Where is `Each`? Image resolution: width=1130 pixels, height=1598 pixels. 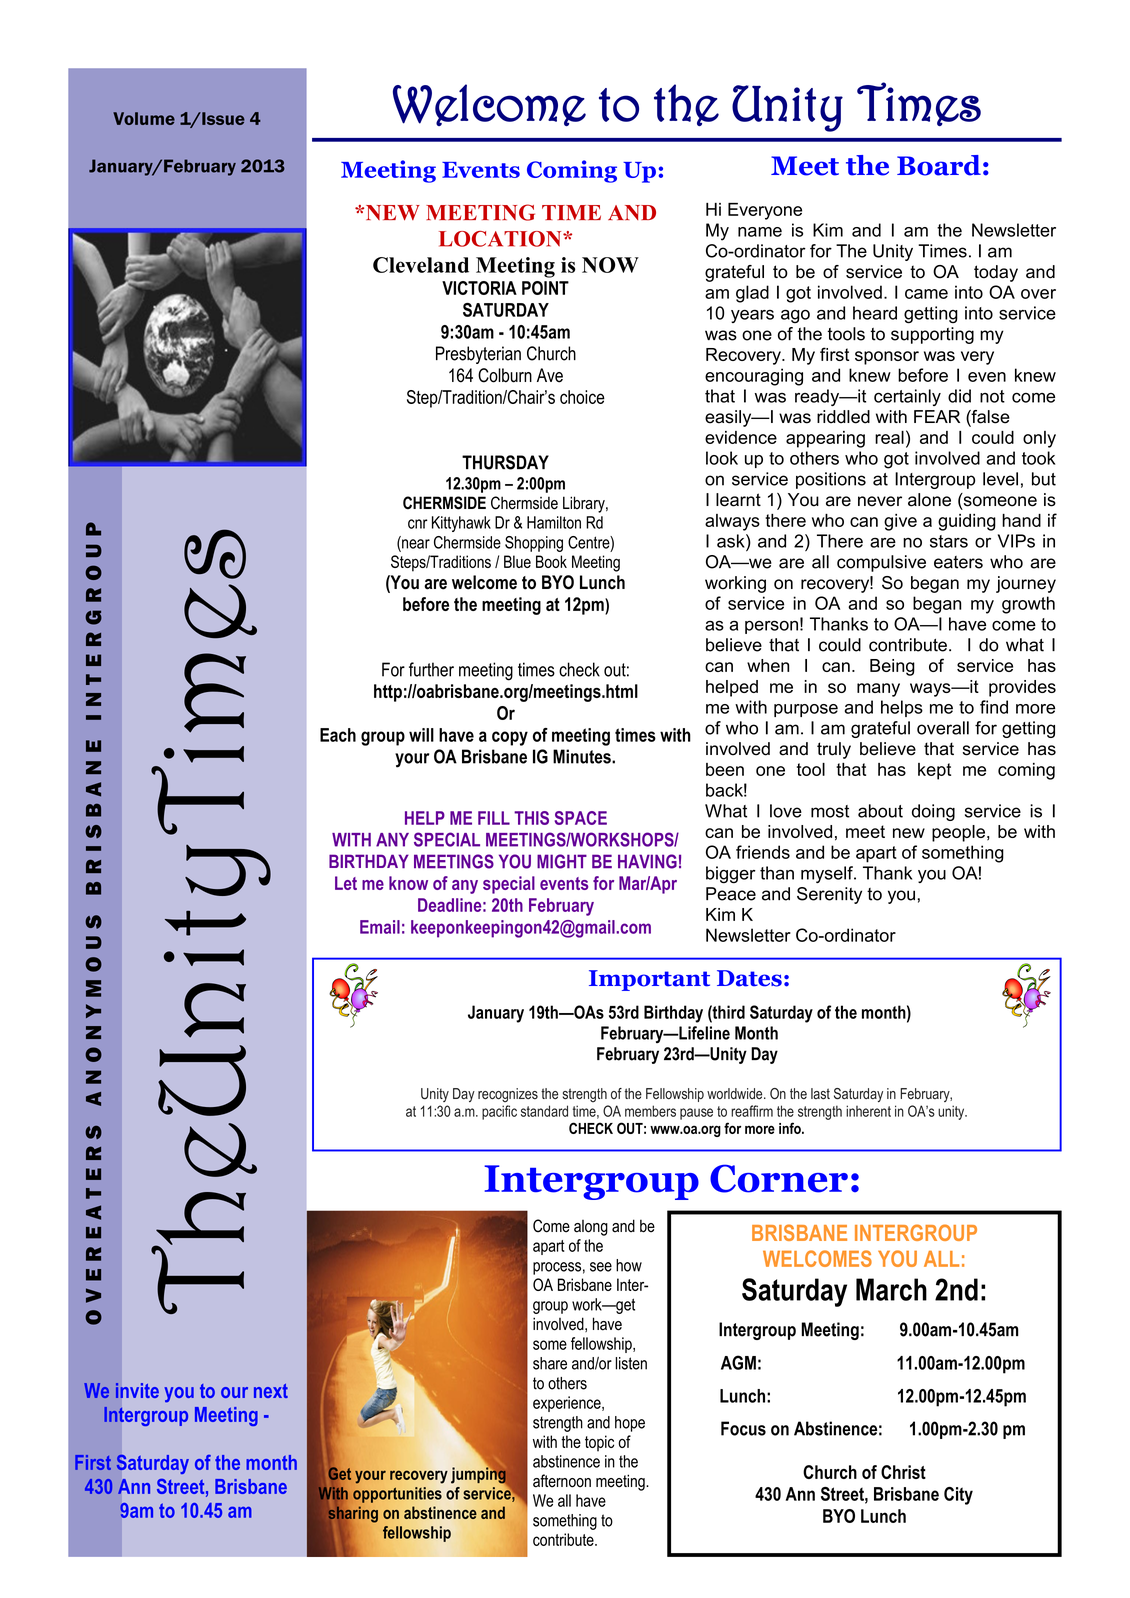 Each is located at coordinates (338, 735).
